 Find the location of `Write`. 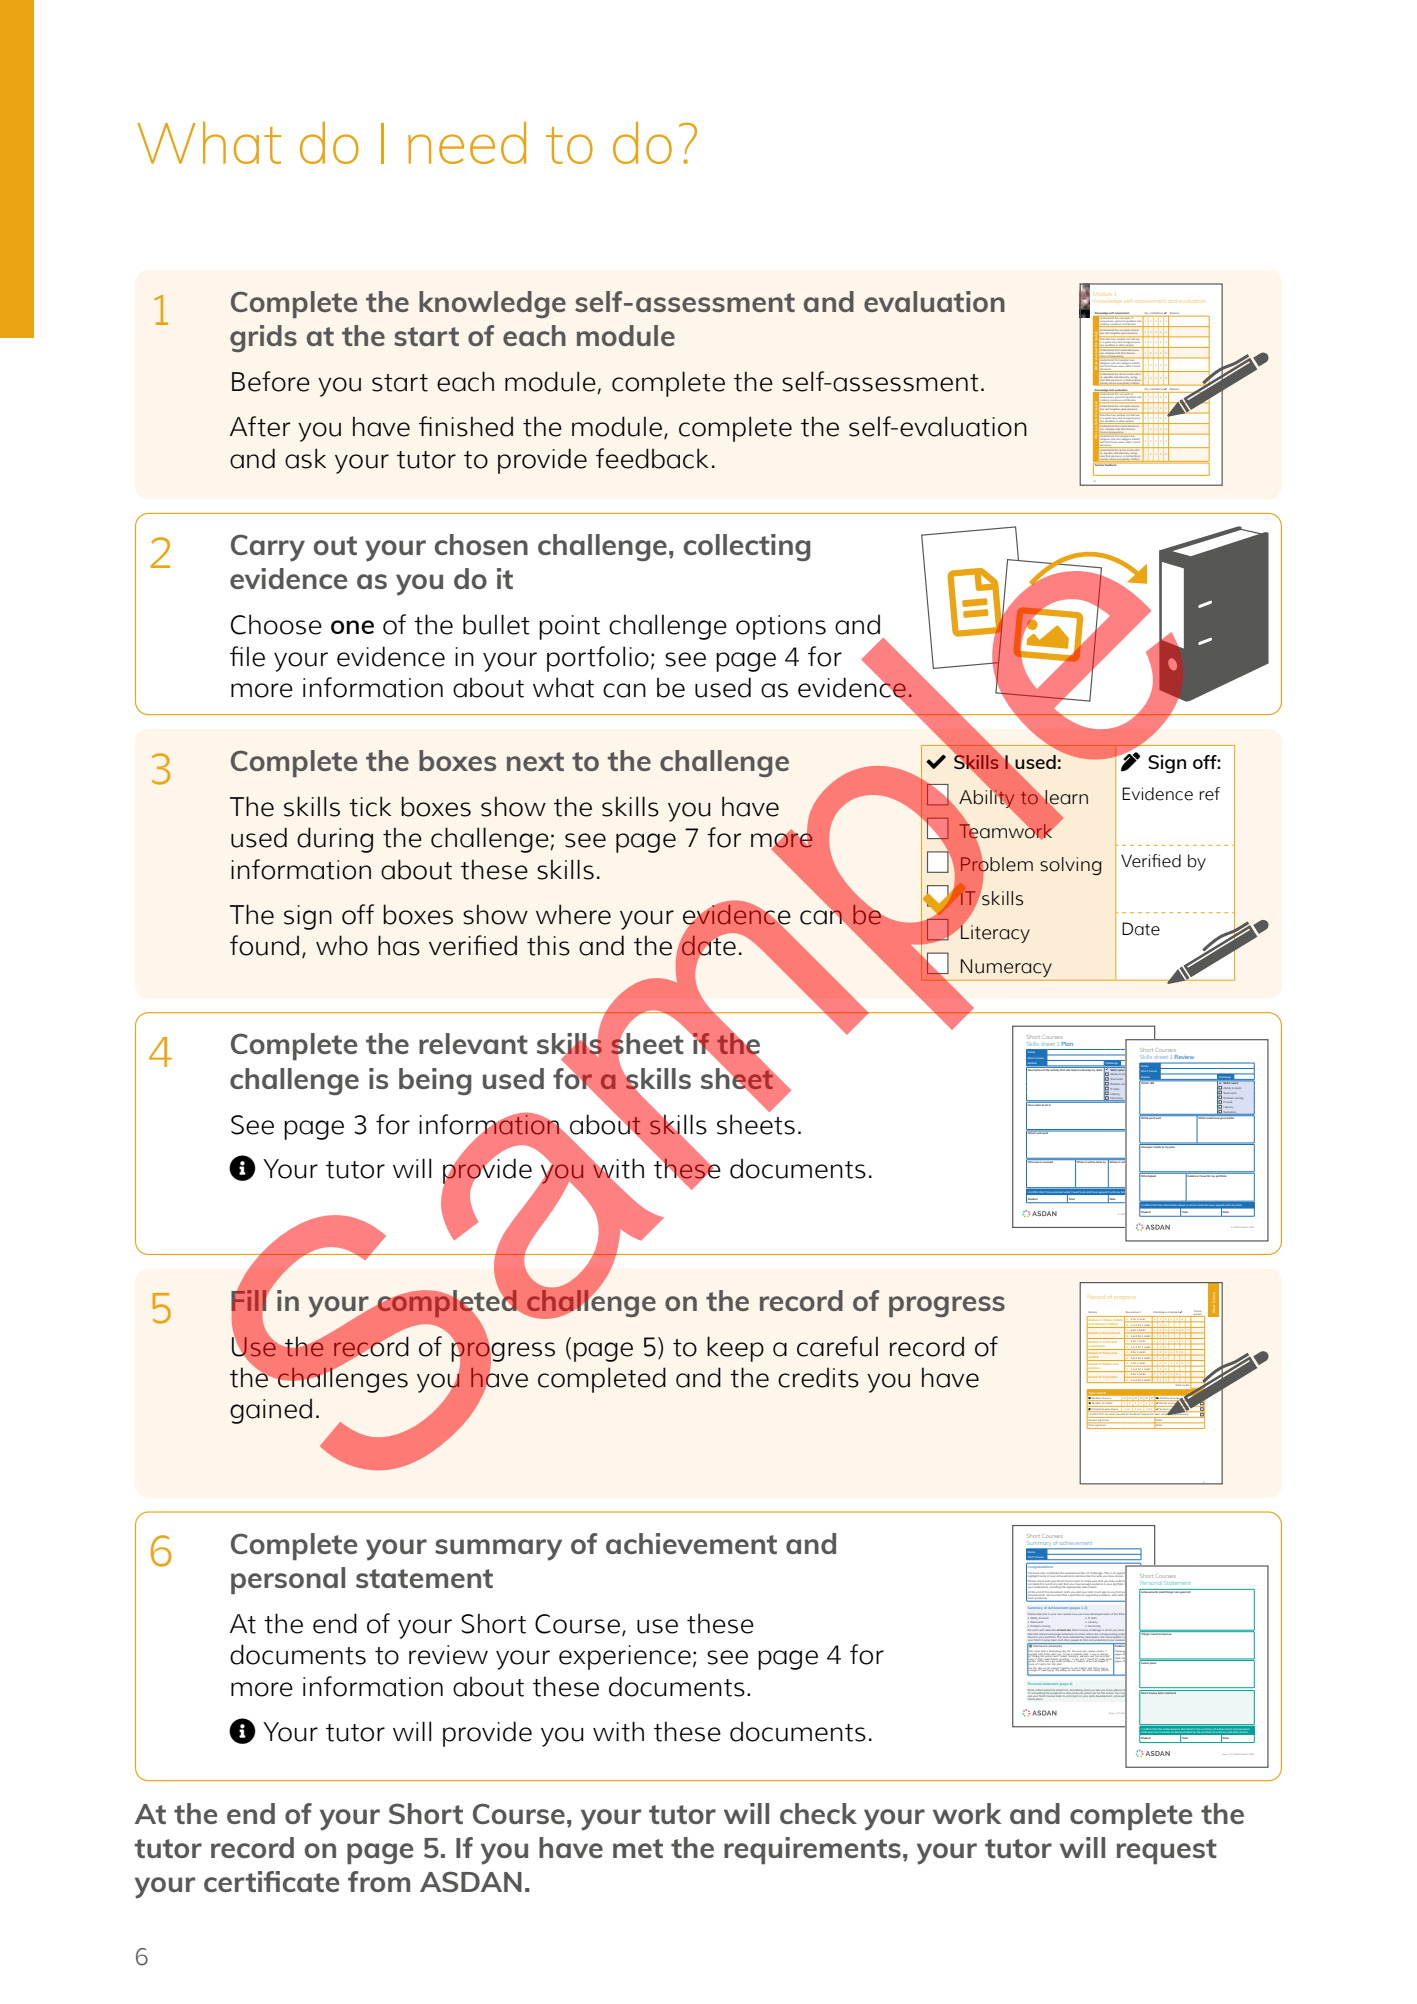

Write is located at coordinates (1031, 1691).
